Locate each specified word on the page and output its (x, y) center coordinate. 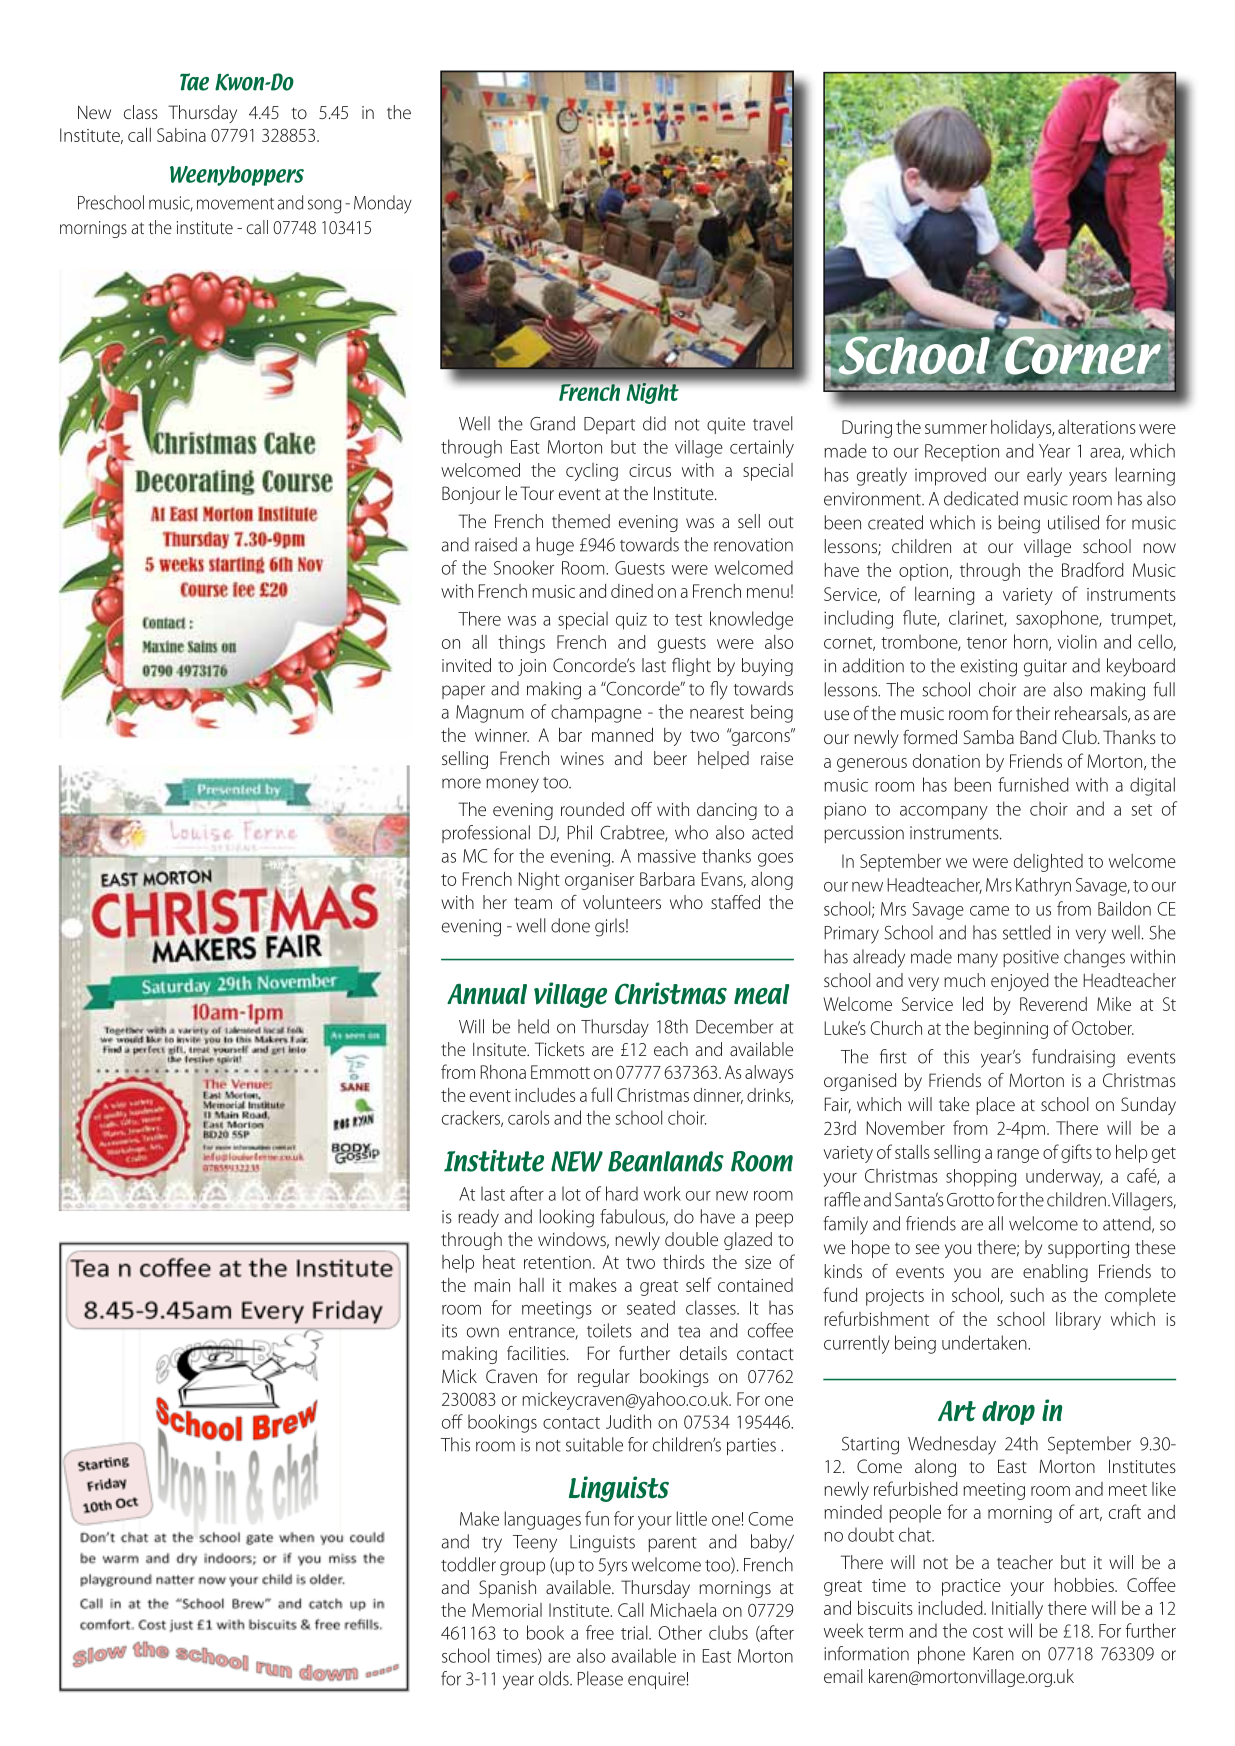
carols (528, 1117)
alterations (1097, 427)
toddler (468, 1564)
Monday (383, 204)
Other (680, 1632)
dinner (718, 1096)
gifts (1076, 1153)
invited (466, 665)
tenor (987, 643)
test (688, 620)
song (324, 206)
